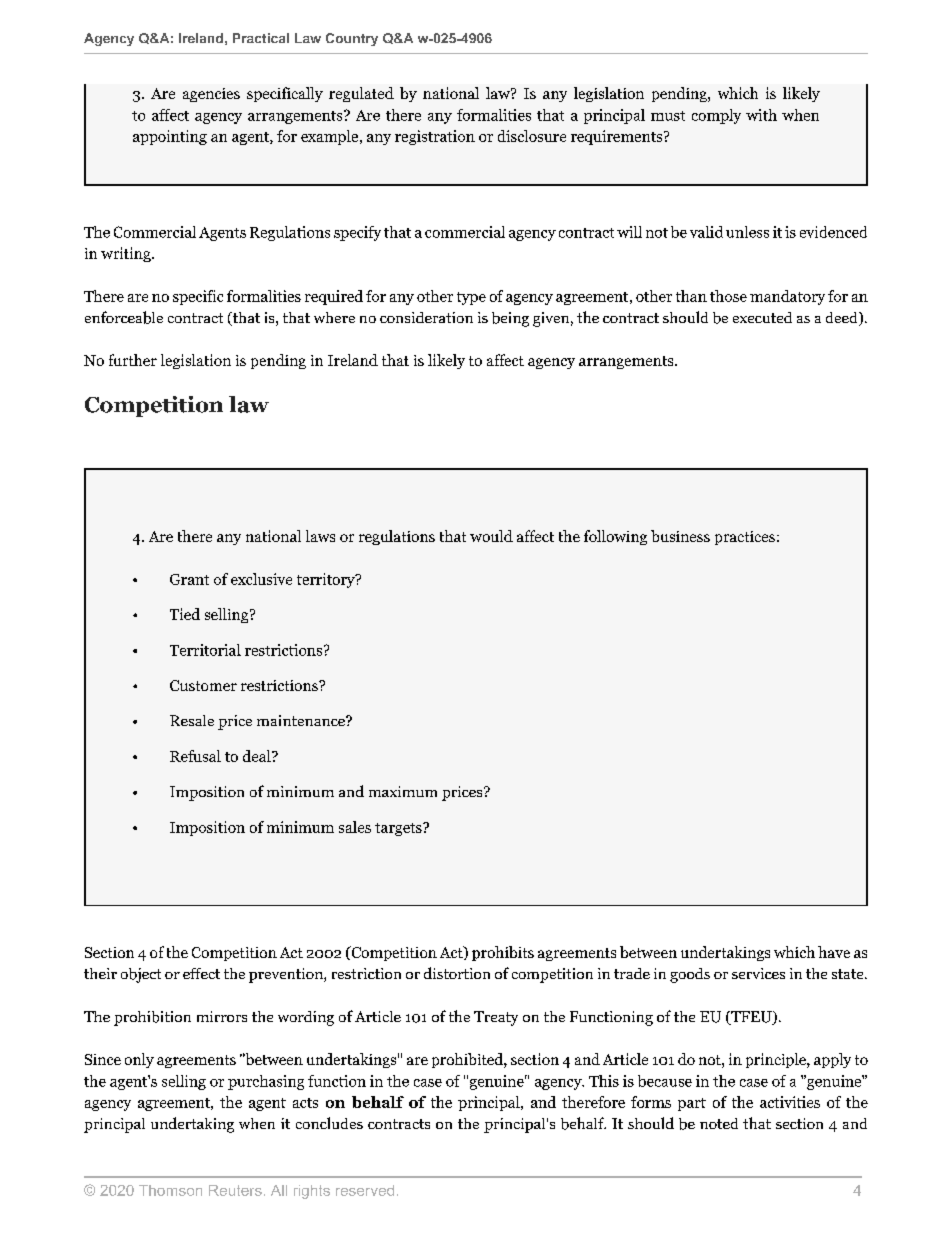  What do you see at coordinates (185, 614) in the image?
I see `Tied` at bounding box center [185, 614].
